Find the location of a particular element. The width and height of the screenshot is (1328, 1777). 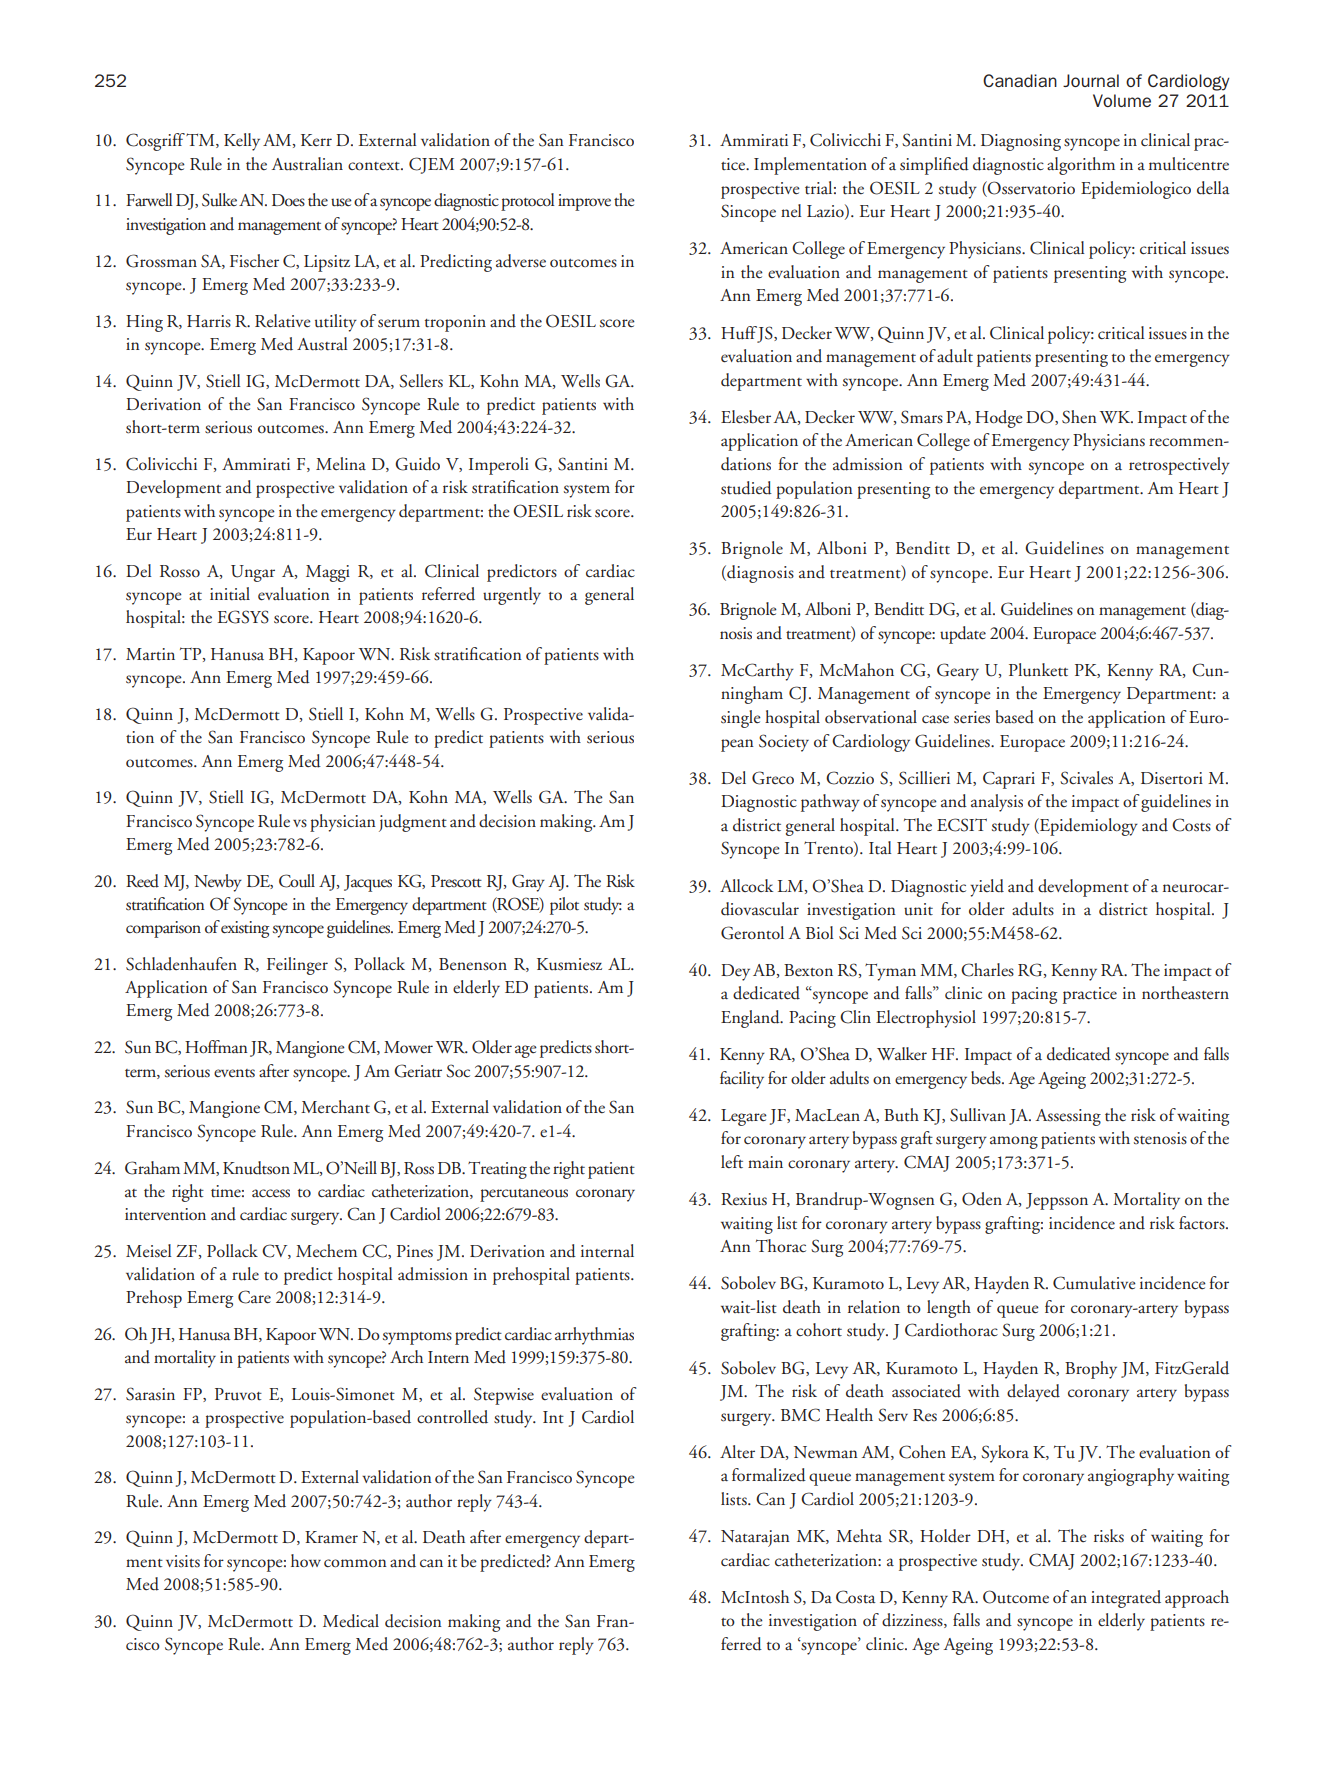

Kelly is located at coordinates (242, 142).
